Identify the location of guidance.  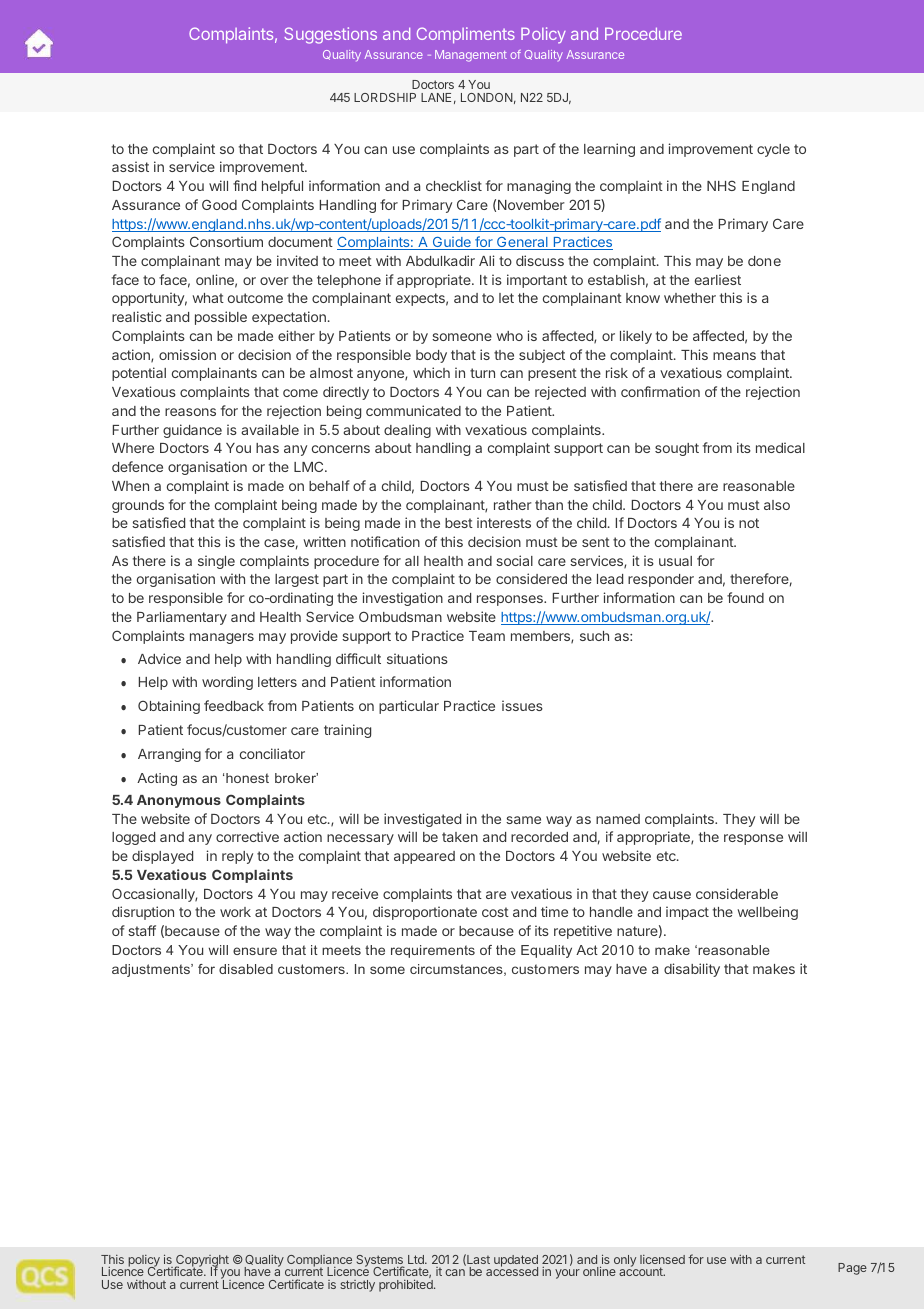
(192, 431).
